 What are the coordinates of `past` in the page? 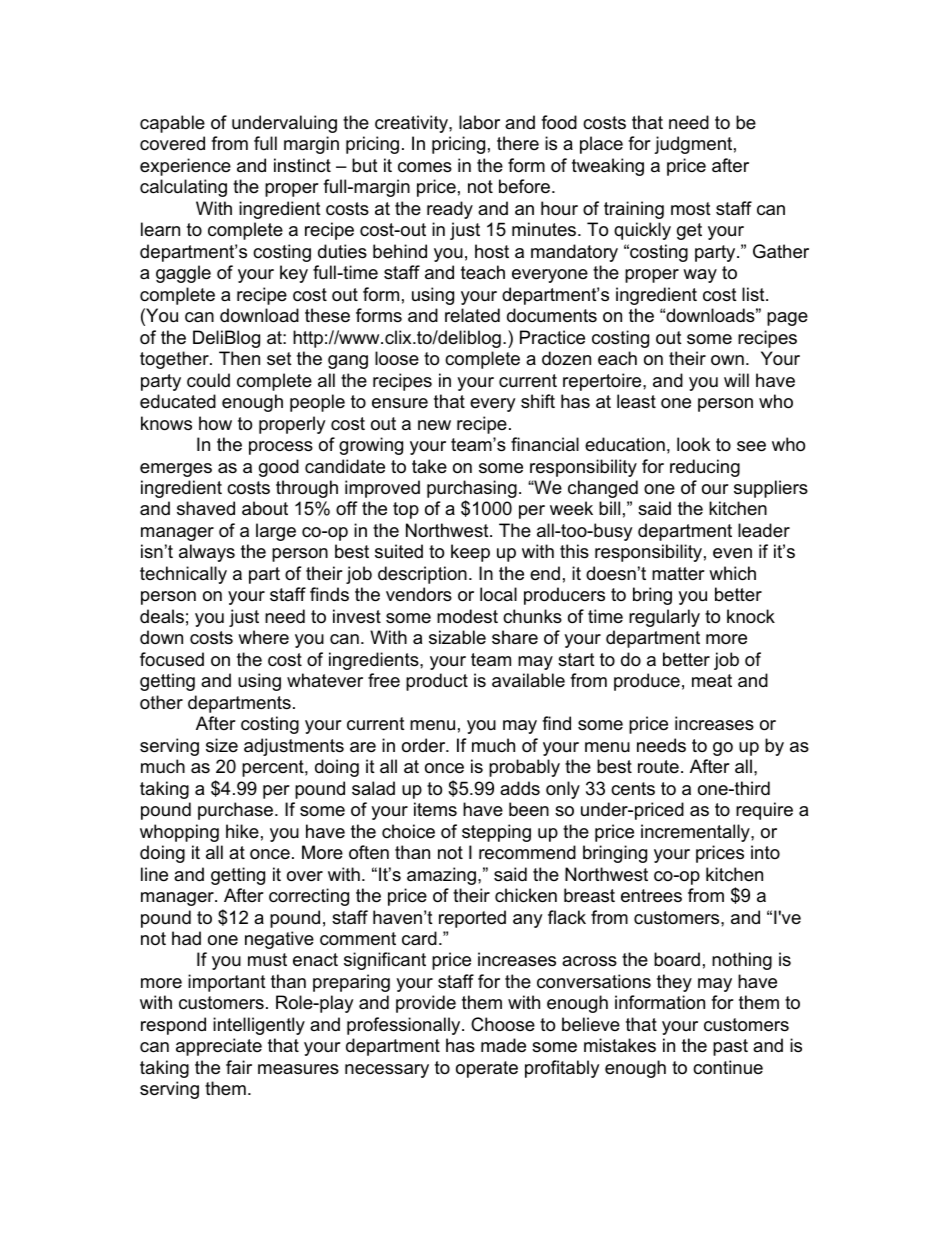 It's located at (730, 1047).
